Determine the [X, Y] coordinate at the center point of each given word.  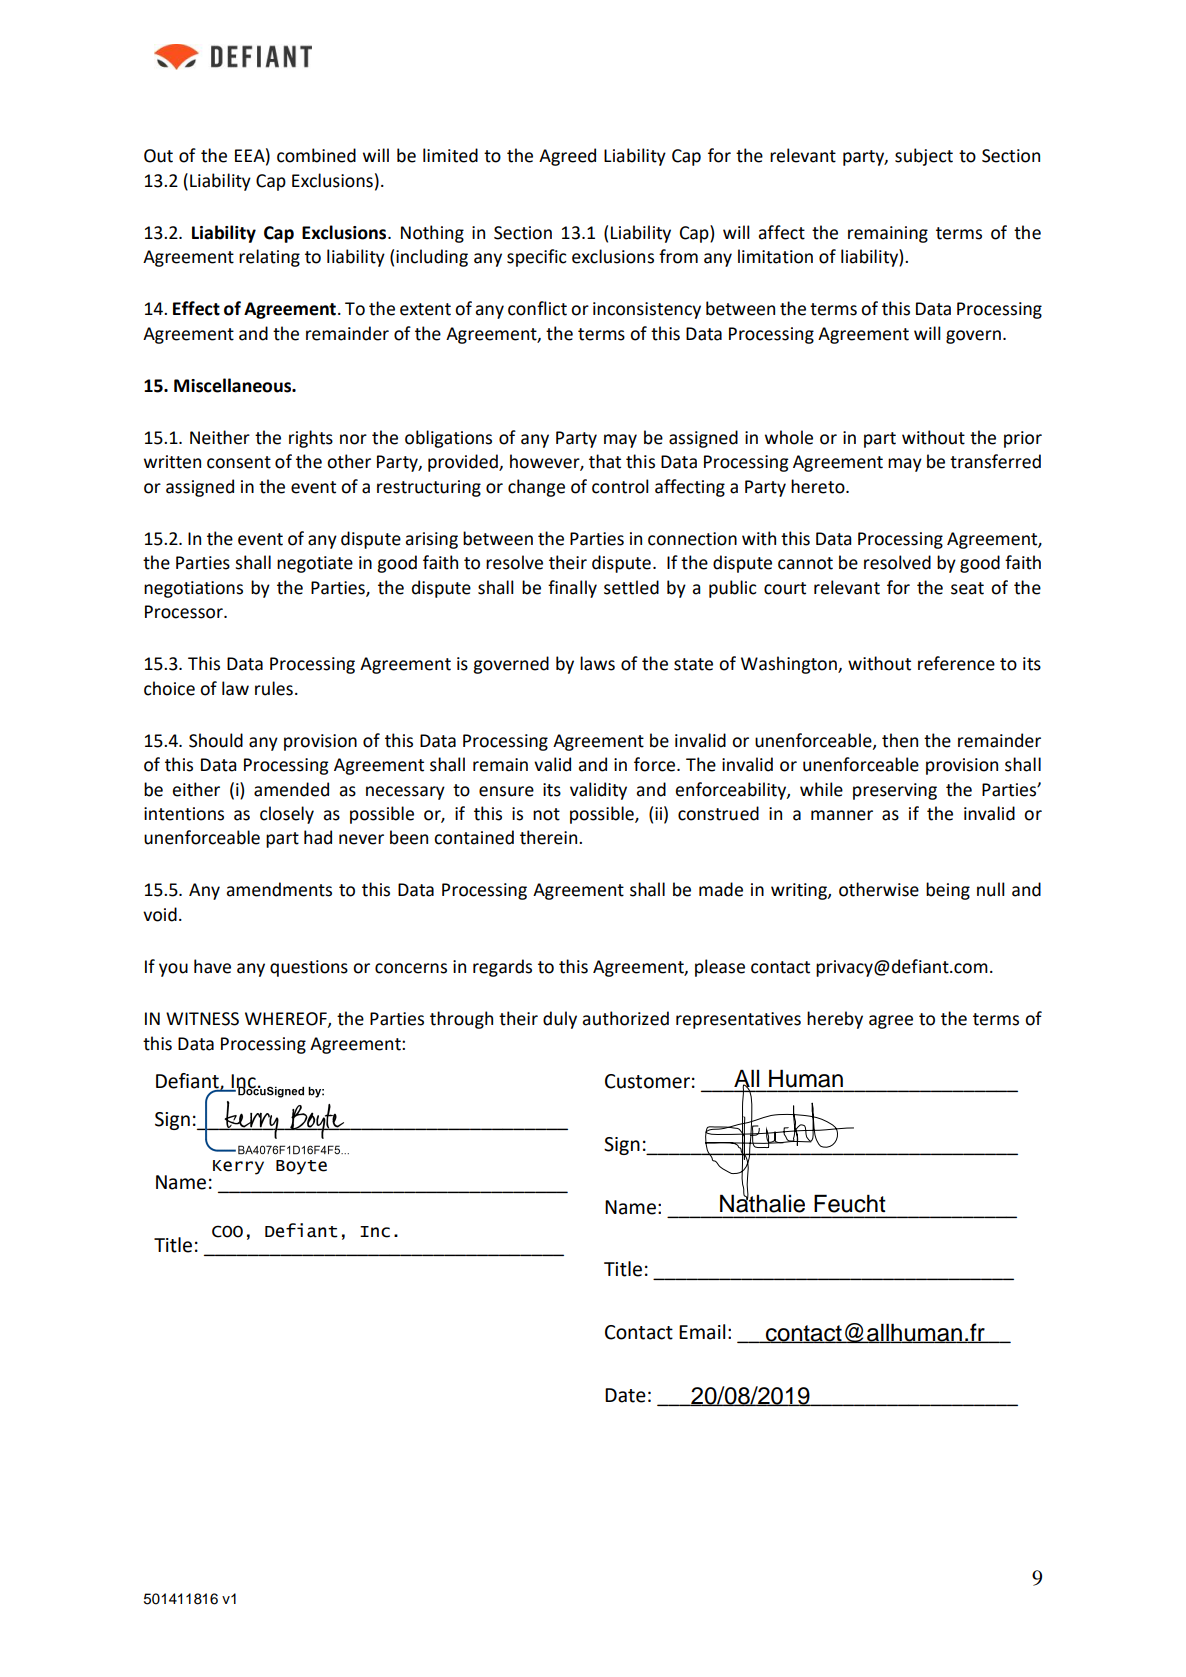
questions [309, 968]
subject [924, 157]
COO [227, 1231]
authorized [625, 1018]
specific [537, 258]
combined [316, 155]
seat [967, 588]
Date [625, 1395]
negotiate [315, 564]
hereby [835, 1020]
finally [572, 589]
